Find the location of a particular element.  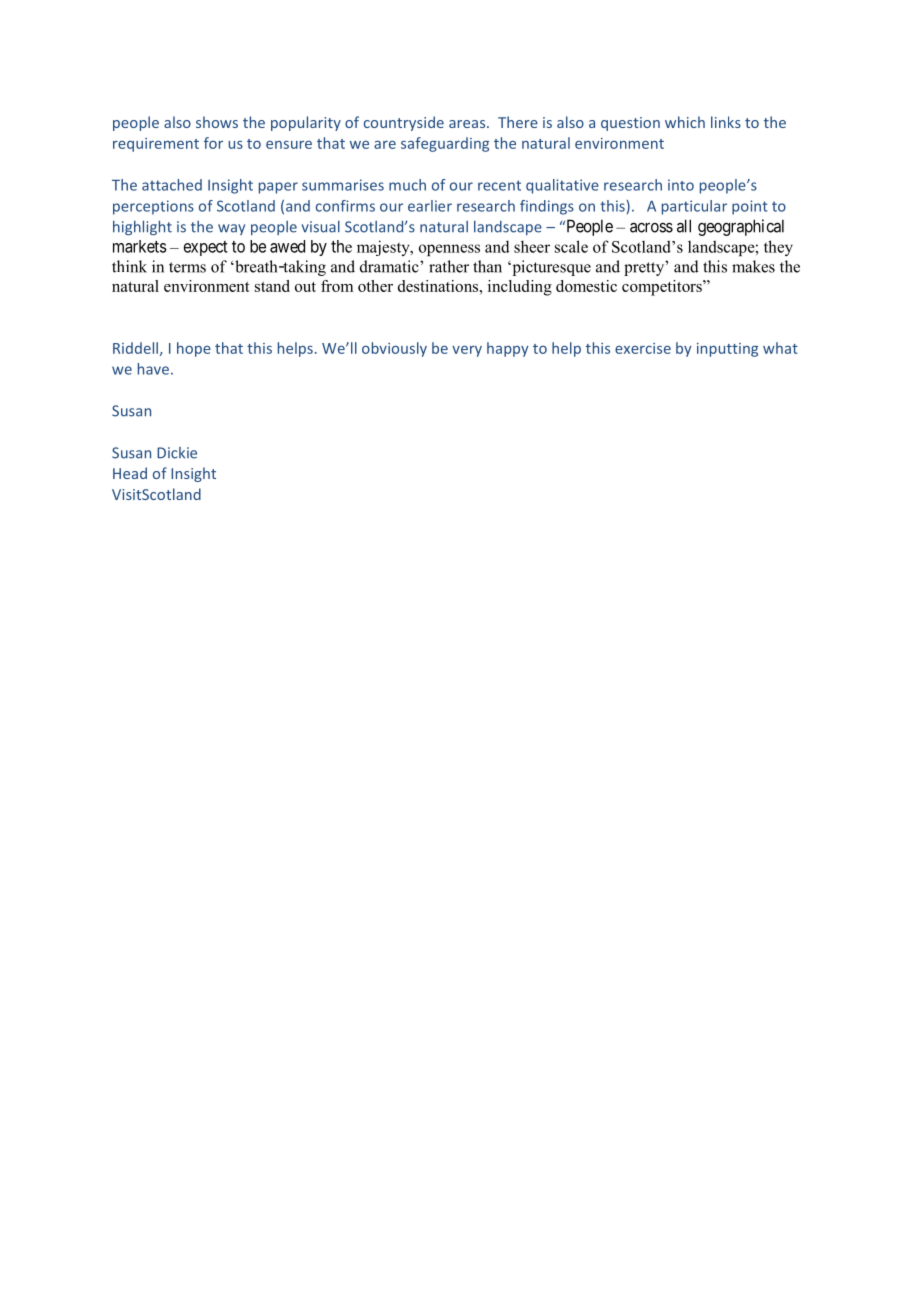

competitors is located at coordinates (663, 288).
